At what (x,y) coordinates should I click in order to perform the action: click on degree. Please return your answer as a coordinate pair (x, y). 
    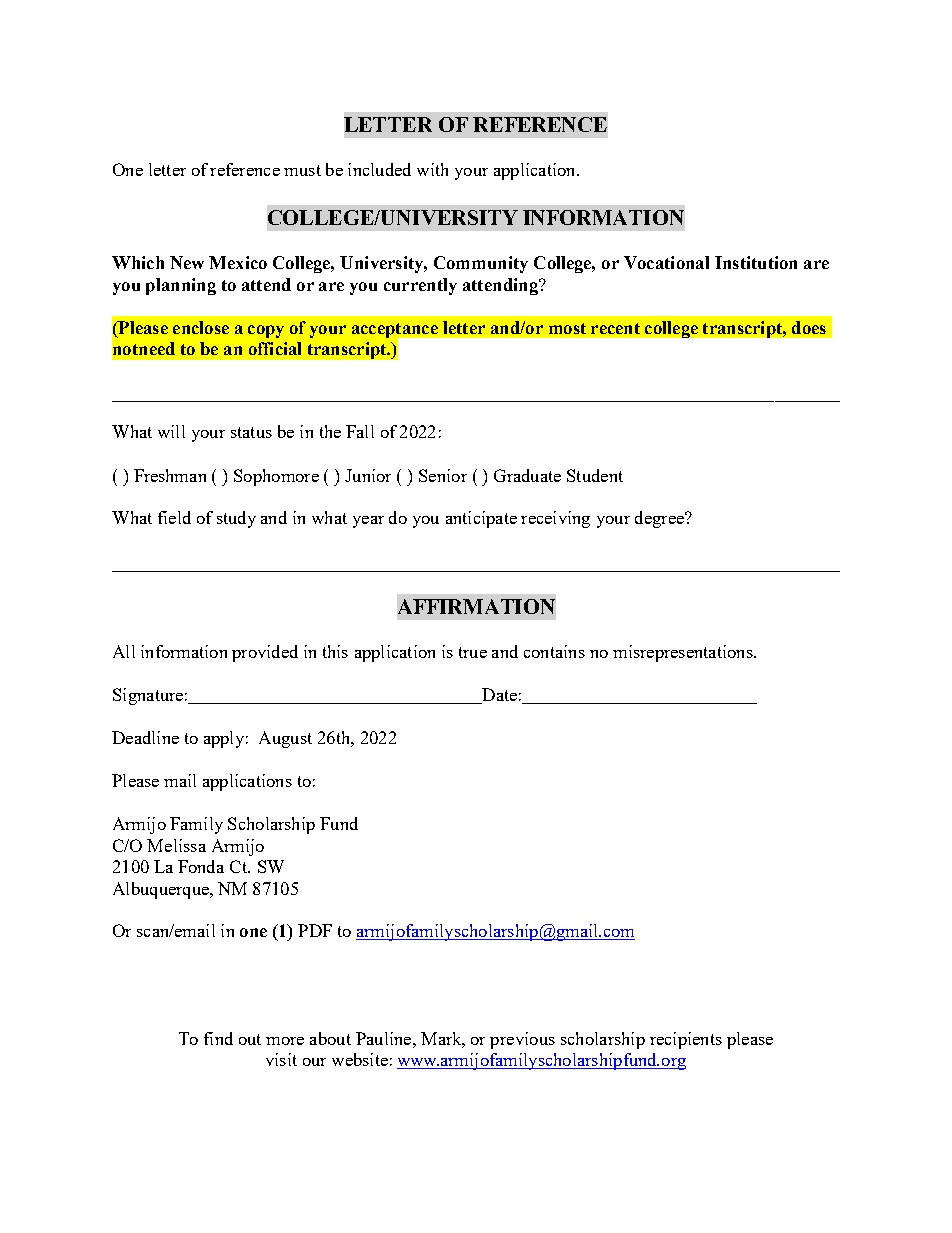
    Looking at the image, I should click on (660, 519).
